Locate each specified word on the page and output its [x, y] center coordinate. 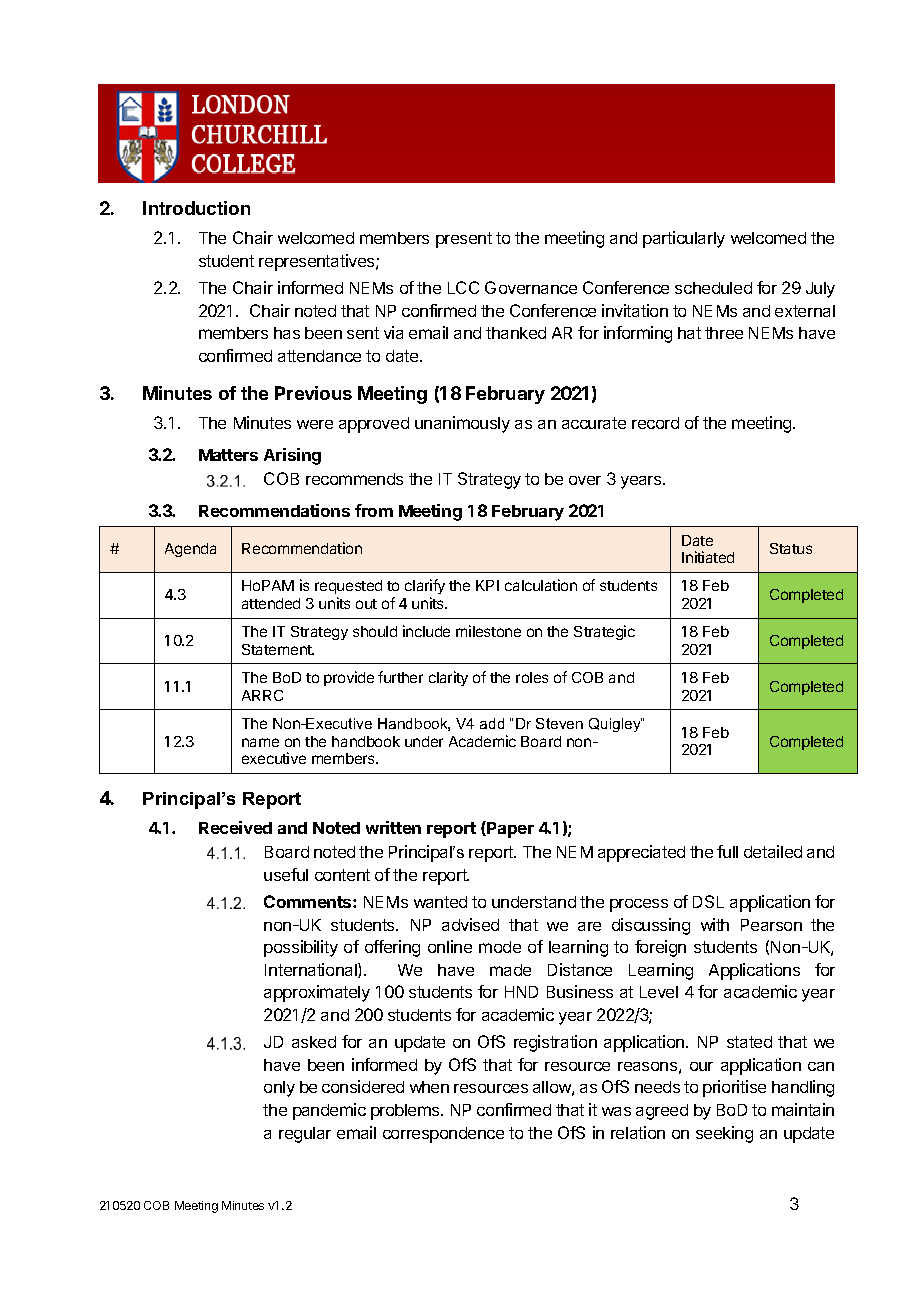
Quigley [615, 725]
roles [532, 677]
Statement [278, 649]
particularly [684, 239]
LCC [463, 287]
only [279, 1089]
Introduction [196, 208]
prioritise [734, 1088]
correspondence [443, 1135]
